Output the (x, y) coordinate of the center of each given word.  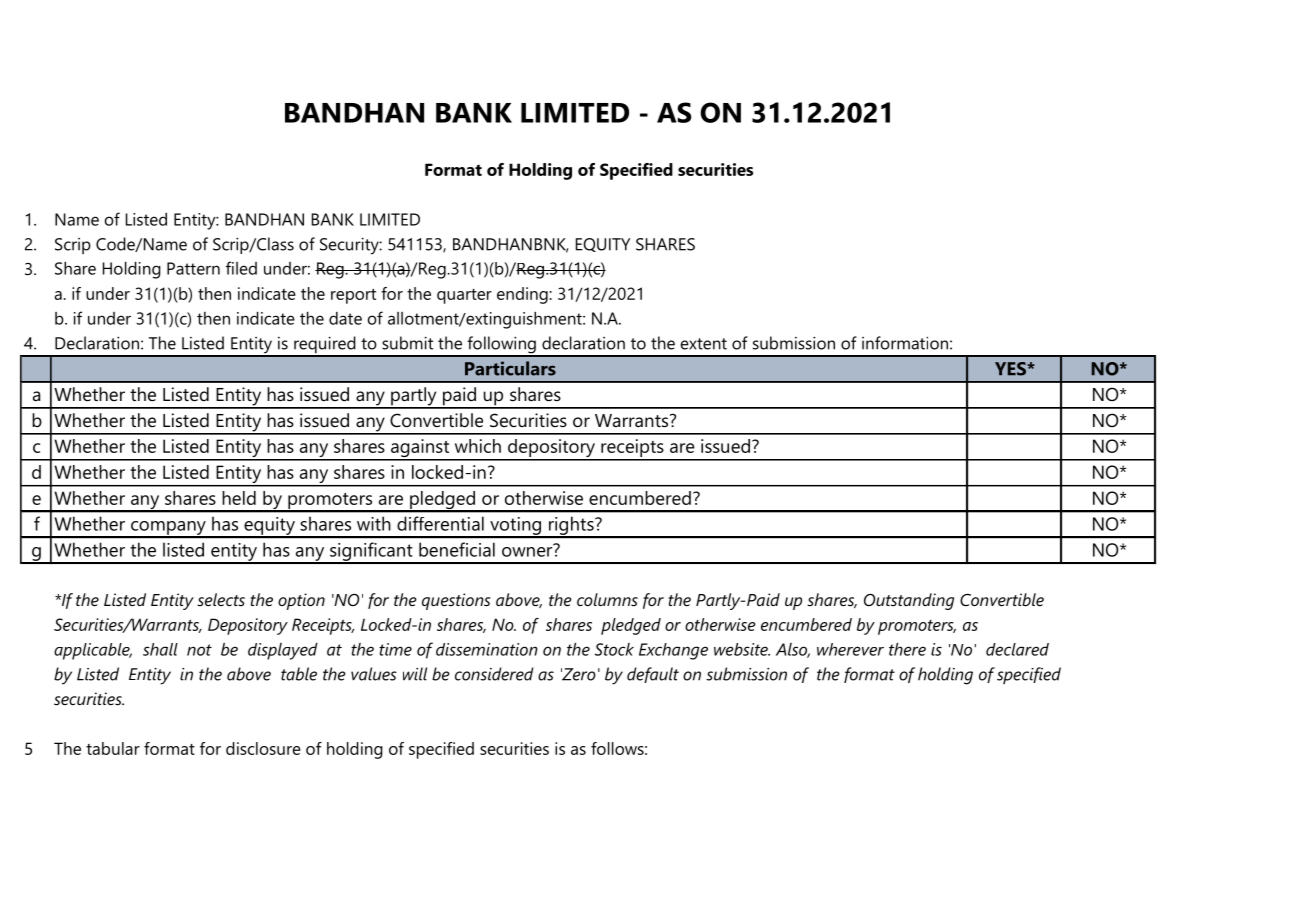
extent (704, 344)
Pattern (193, 268)
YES (1011, 369)
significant (371, 552)
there (907, 649)
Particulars (510, 368)
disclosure (263, 748)
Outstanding (909, 601)
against (420, 449)
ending (522, 295)
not (199, 650)
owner (528, 550)
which (478, 446)
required (325, 346)
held (239, 498)
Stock (614, 649)
